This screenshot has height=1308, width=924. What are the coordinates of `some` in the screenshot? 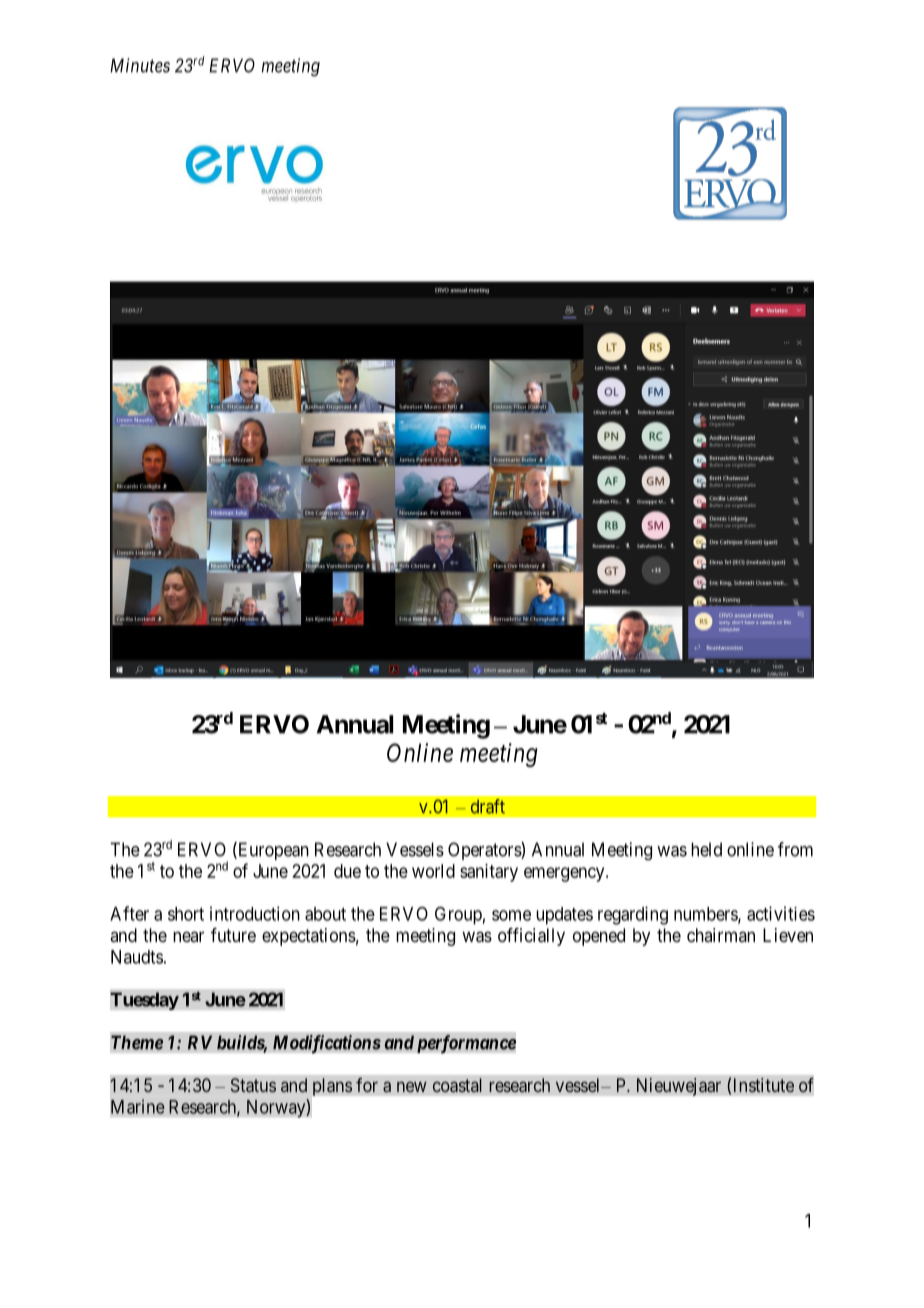 It's located at (511, 915).
